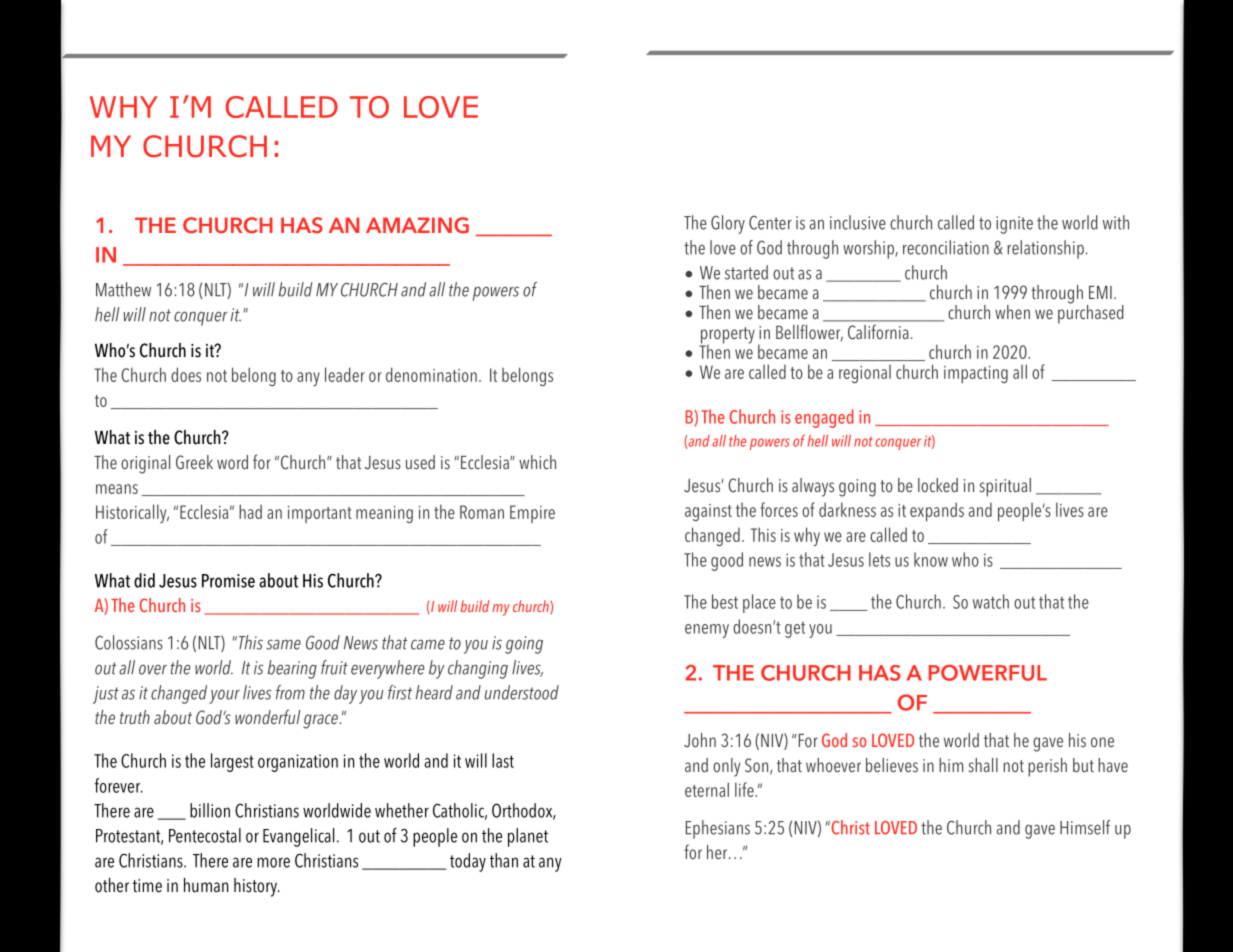 The height and width of the screenshot is (952, 1233). What do you see at coordinates (504, 860) in the screenshot?
I see `than` at bounding box center [504, 860].
